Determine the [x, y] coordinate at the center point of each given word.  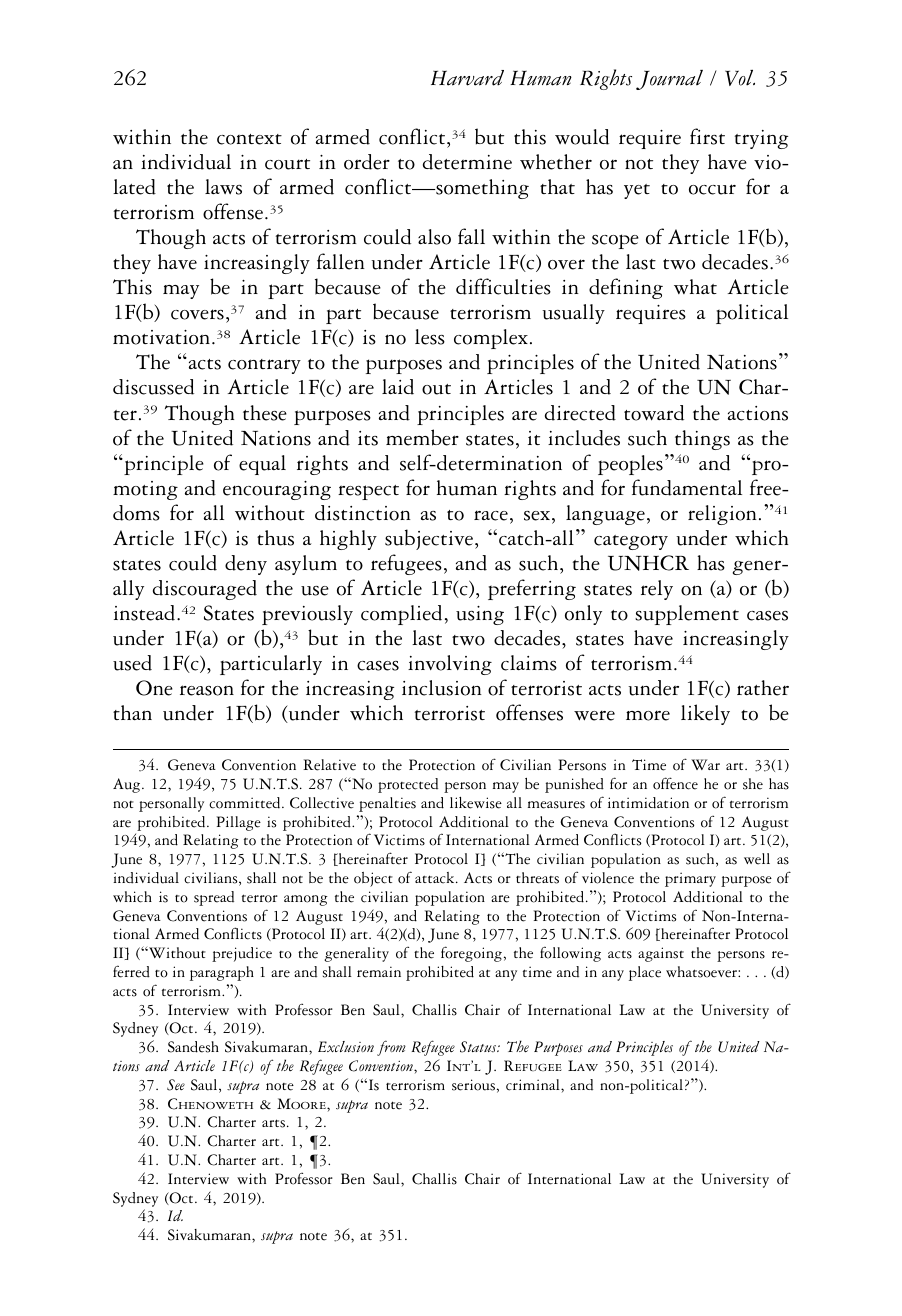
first [707, 136]
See [176, 1085]
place [645, 973]
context [249, 139]
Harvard [467, 78]
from [391, 1048]
